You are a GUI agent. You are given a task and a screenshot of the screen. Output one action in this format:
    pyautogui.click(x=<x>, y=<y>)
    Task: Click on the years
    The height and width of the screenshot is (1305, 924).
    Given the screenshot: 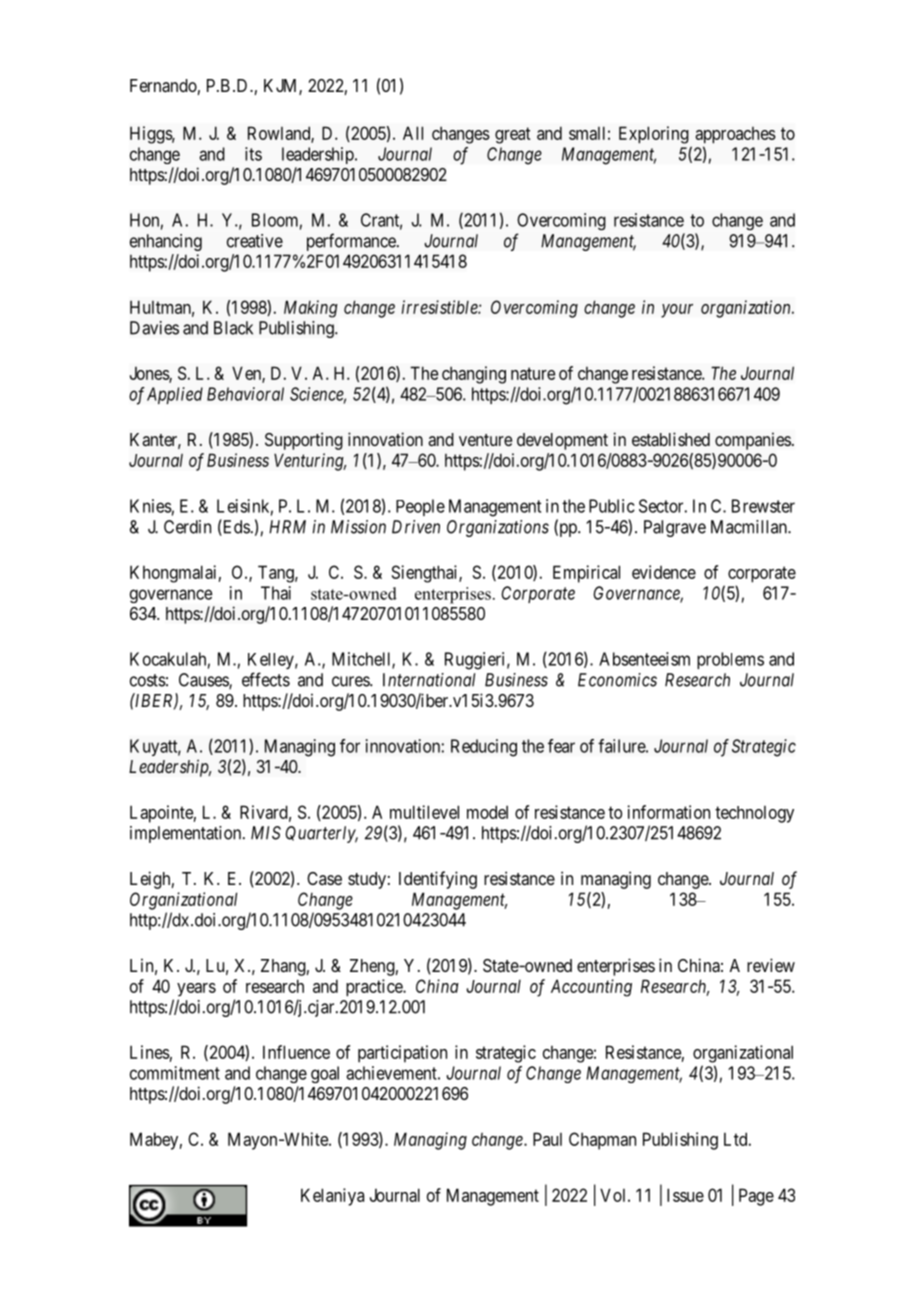 What is the action you would take?
    pyautogui.click(x=196, y=990)
